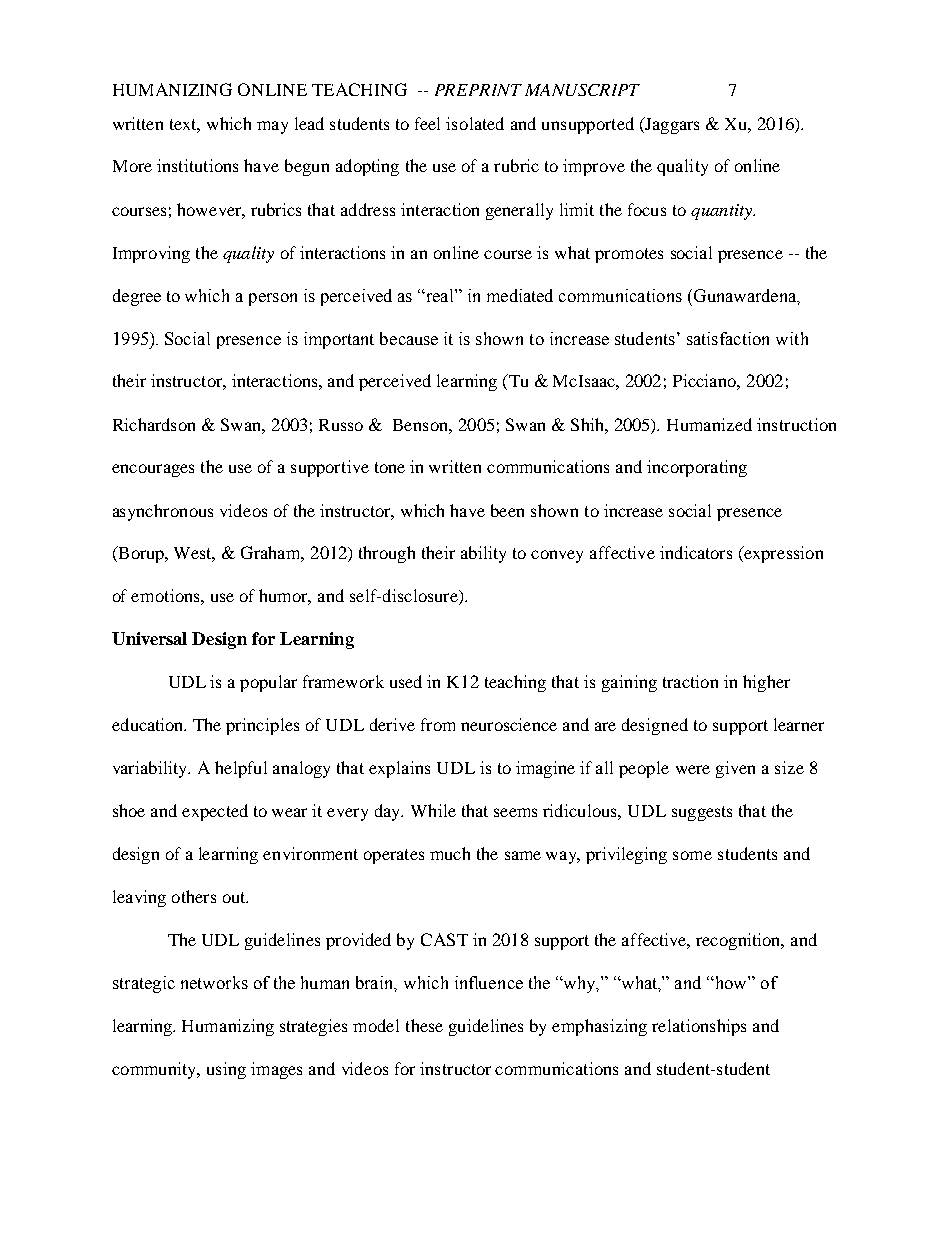  I want to click on through, so click(387, 554).
